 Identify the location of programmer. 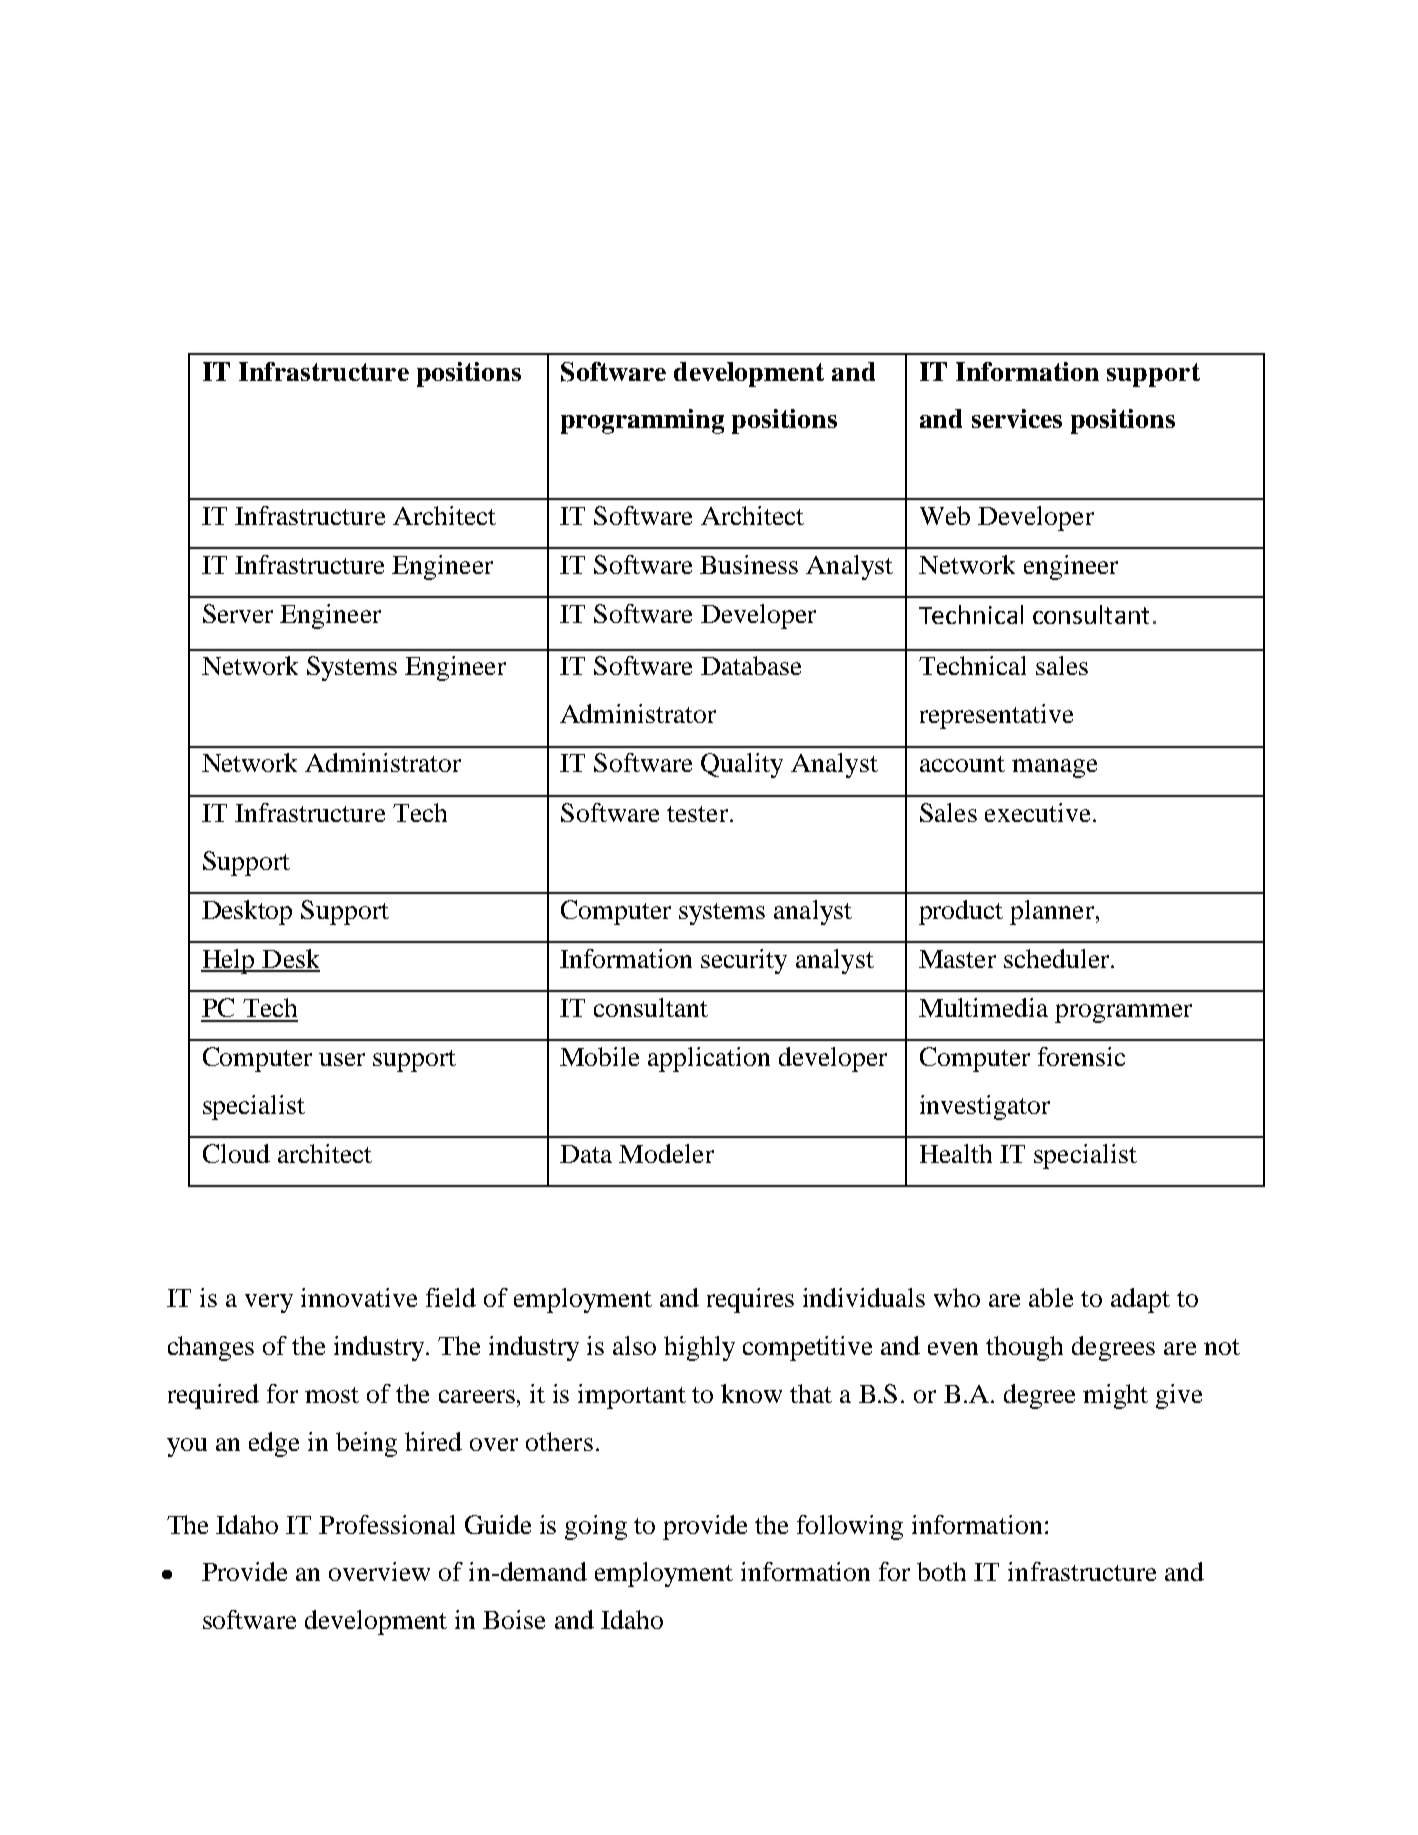
(1123, 1013).
